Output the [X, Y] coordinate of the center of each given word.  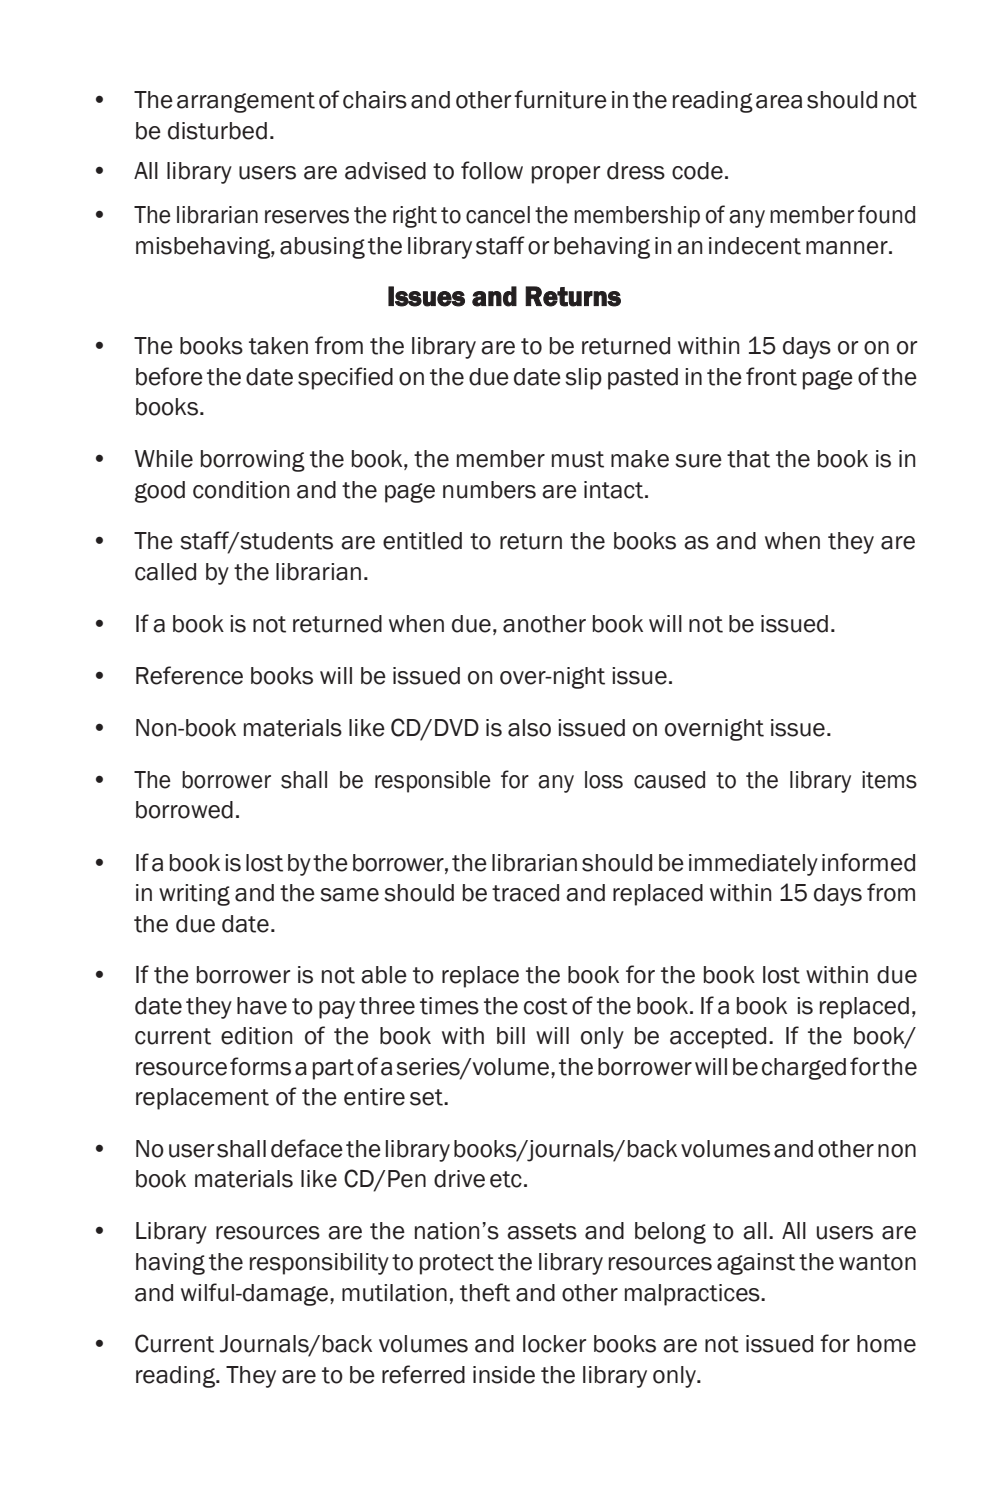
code [697, 171]
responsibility [319, 1264]
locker [554, 1344]
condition [241, 490]
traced [525, 893]
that [748, 459]
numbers [489, 490]
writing [194, 895]
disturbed [217, 131]
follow [492, 170]
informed [868, 862]
